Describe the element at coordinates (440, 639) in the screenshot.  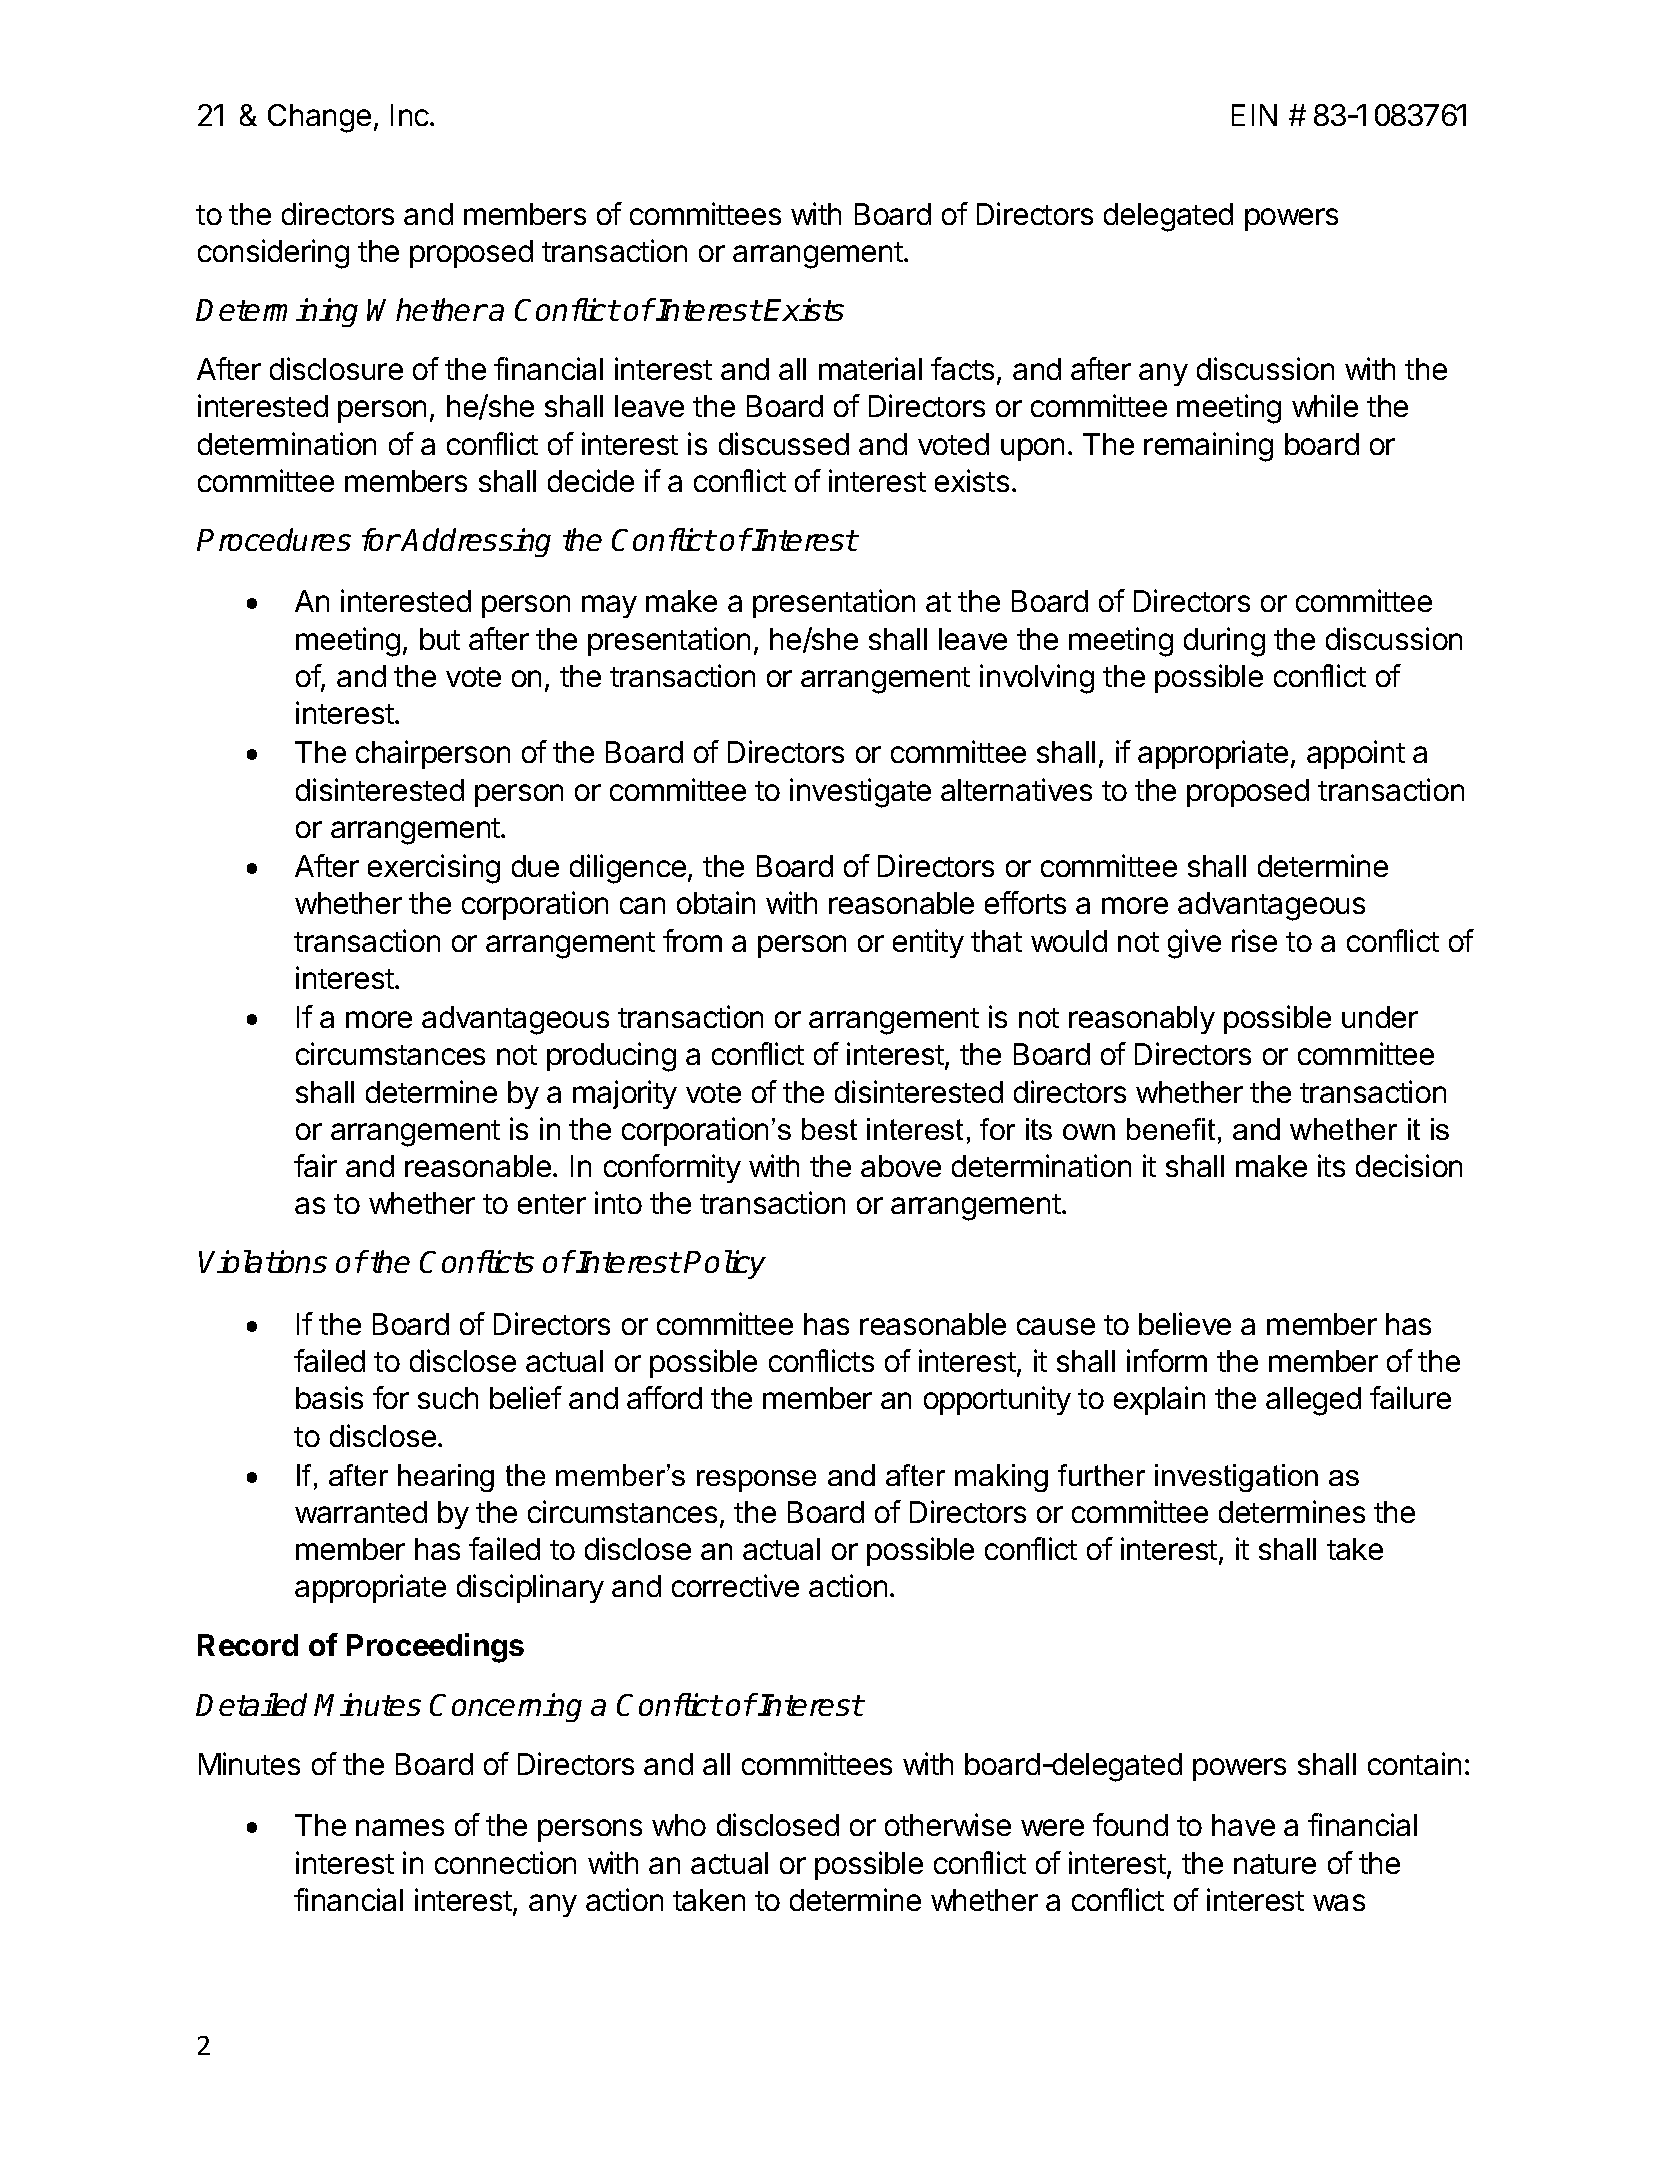
I see `but` at that location.
